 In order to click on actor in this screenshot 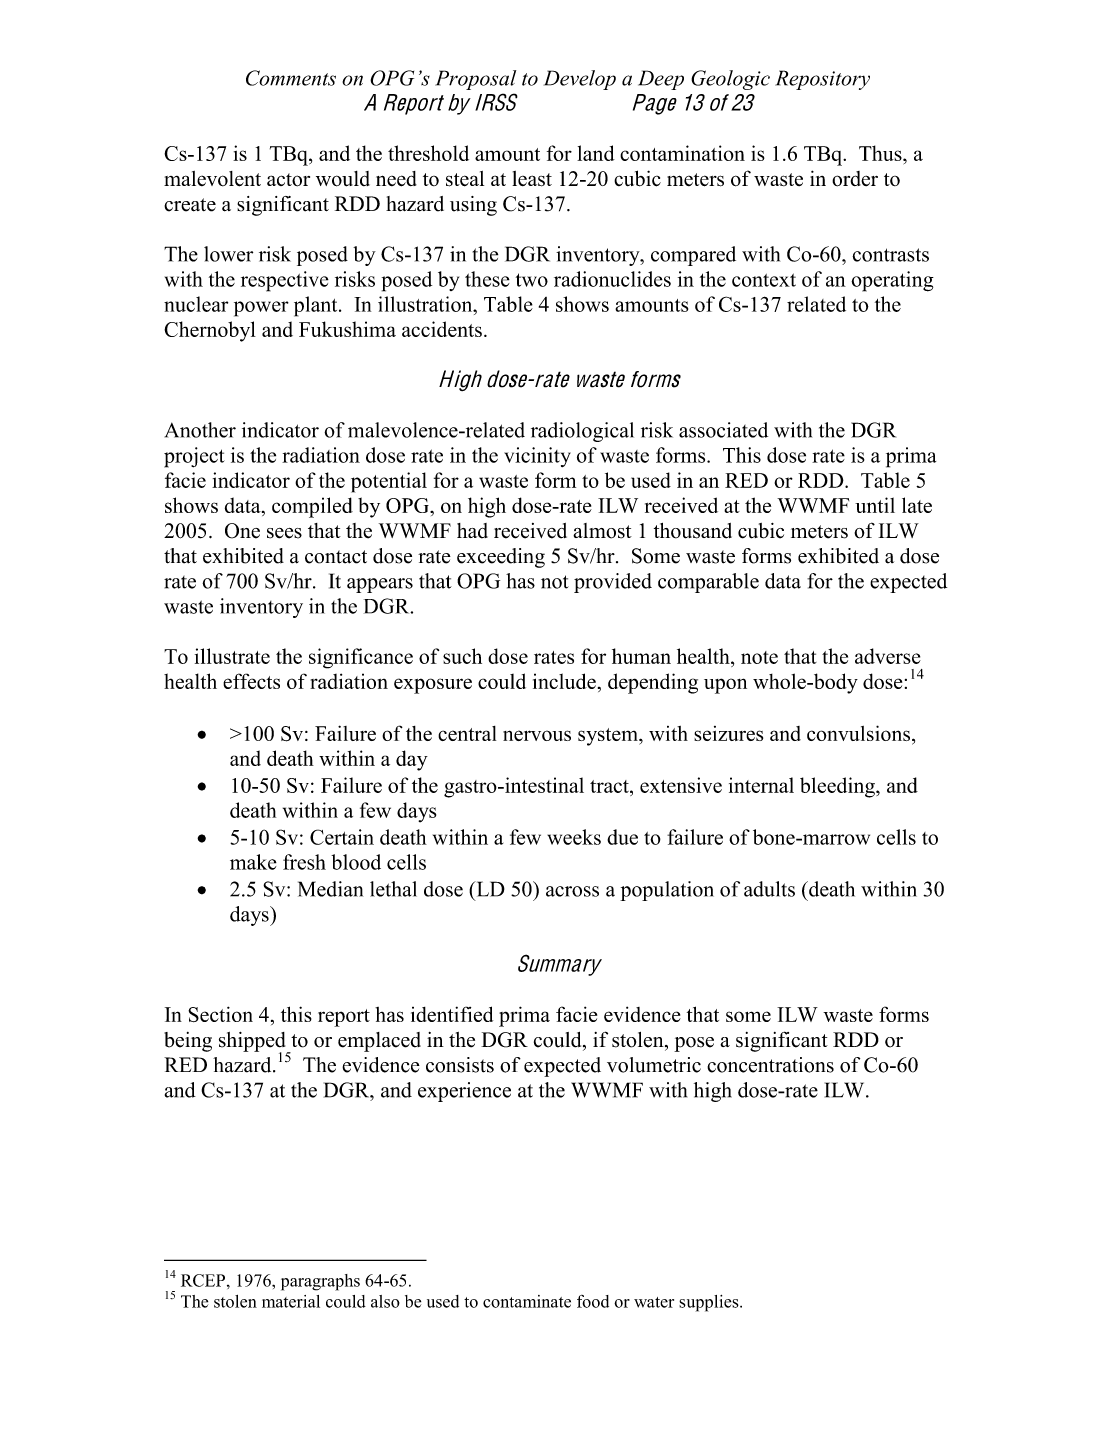, I will do `click(288, 180)`.
